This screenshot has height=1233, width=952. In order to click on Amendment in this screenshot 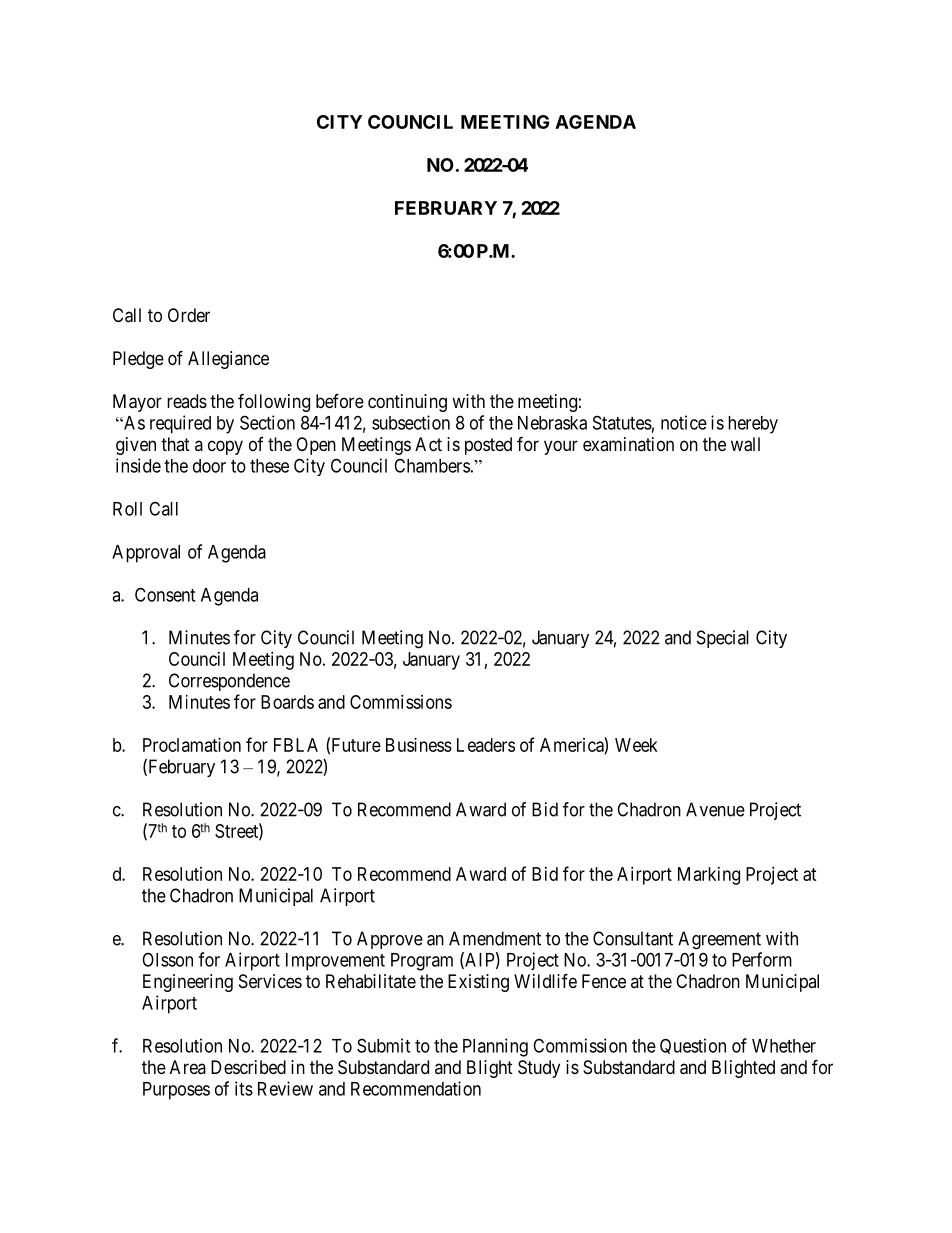, I will do `click(495, 938)`.
